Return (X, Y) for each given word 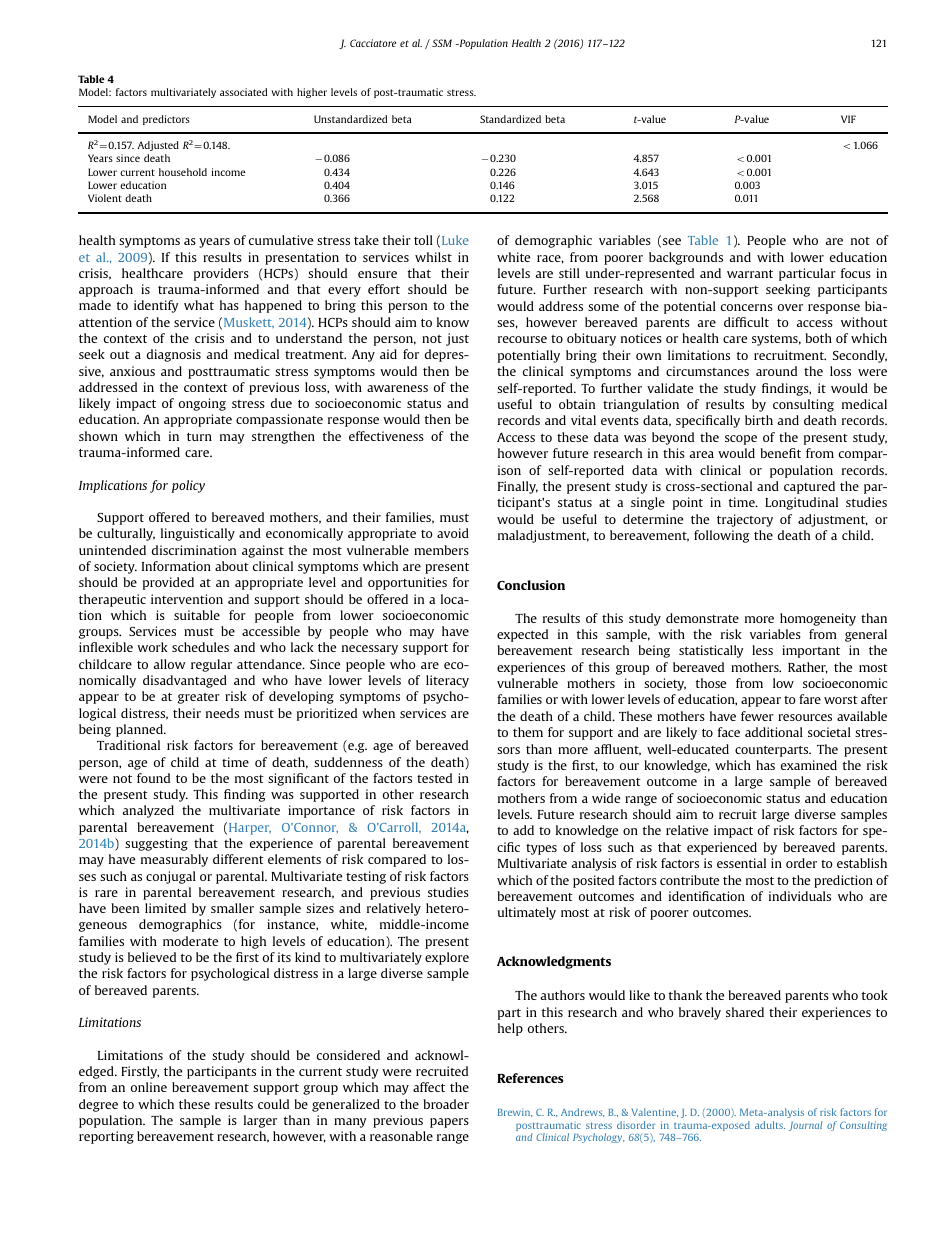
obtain (577, 404)
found (153, 778)
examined (809, 765)
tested (434, 778)
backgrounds (686, 258)
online (149, 1087)
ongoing (202, 404)
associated (243, 92)
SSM (442, 43)
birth (759, 420)
